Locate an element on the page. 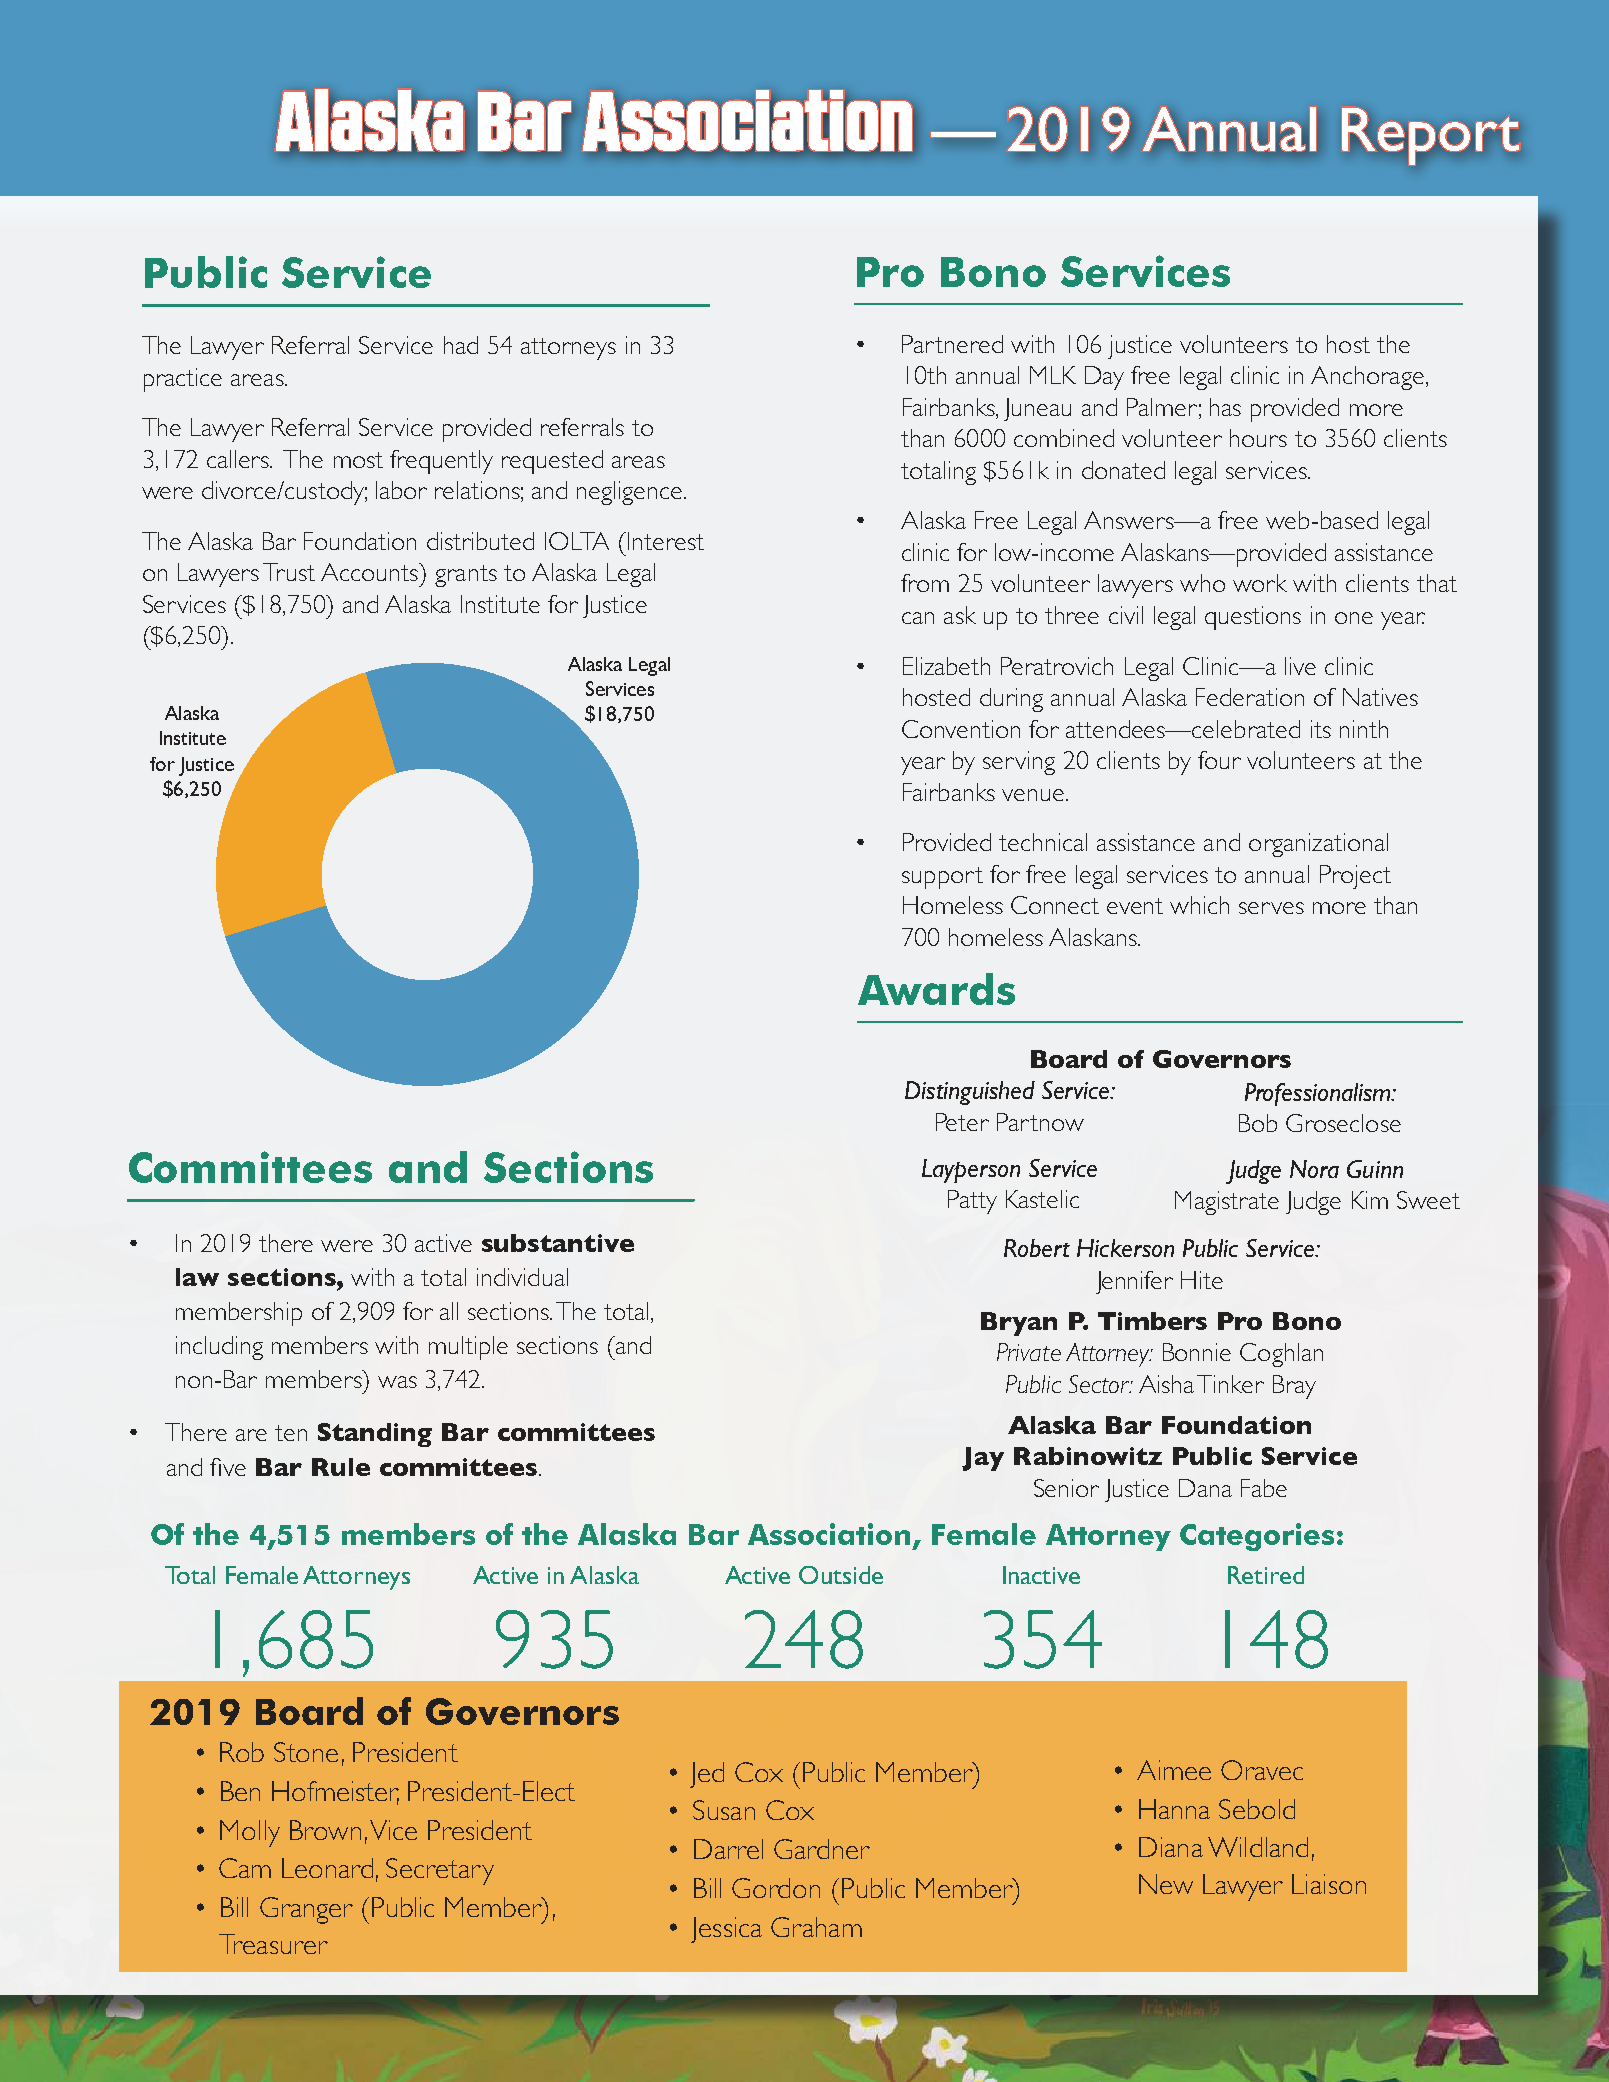  was is located at coordinates (397, 1382).
